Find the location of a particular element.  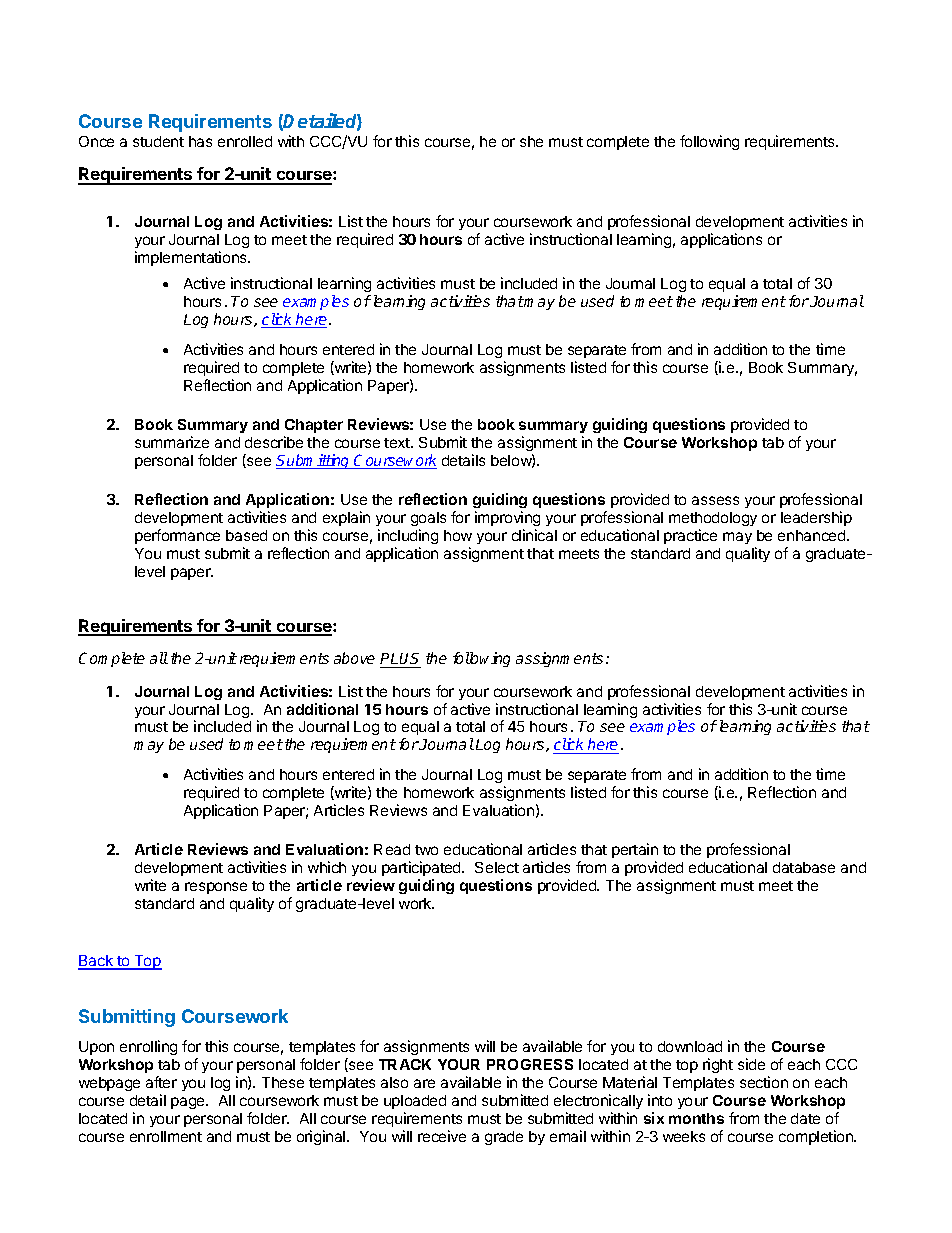

performance is located at coordinates (177, 536).
